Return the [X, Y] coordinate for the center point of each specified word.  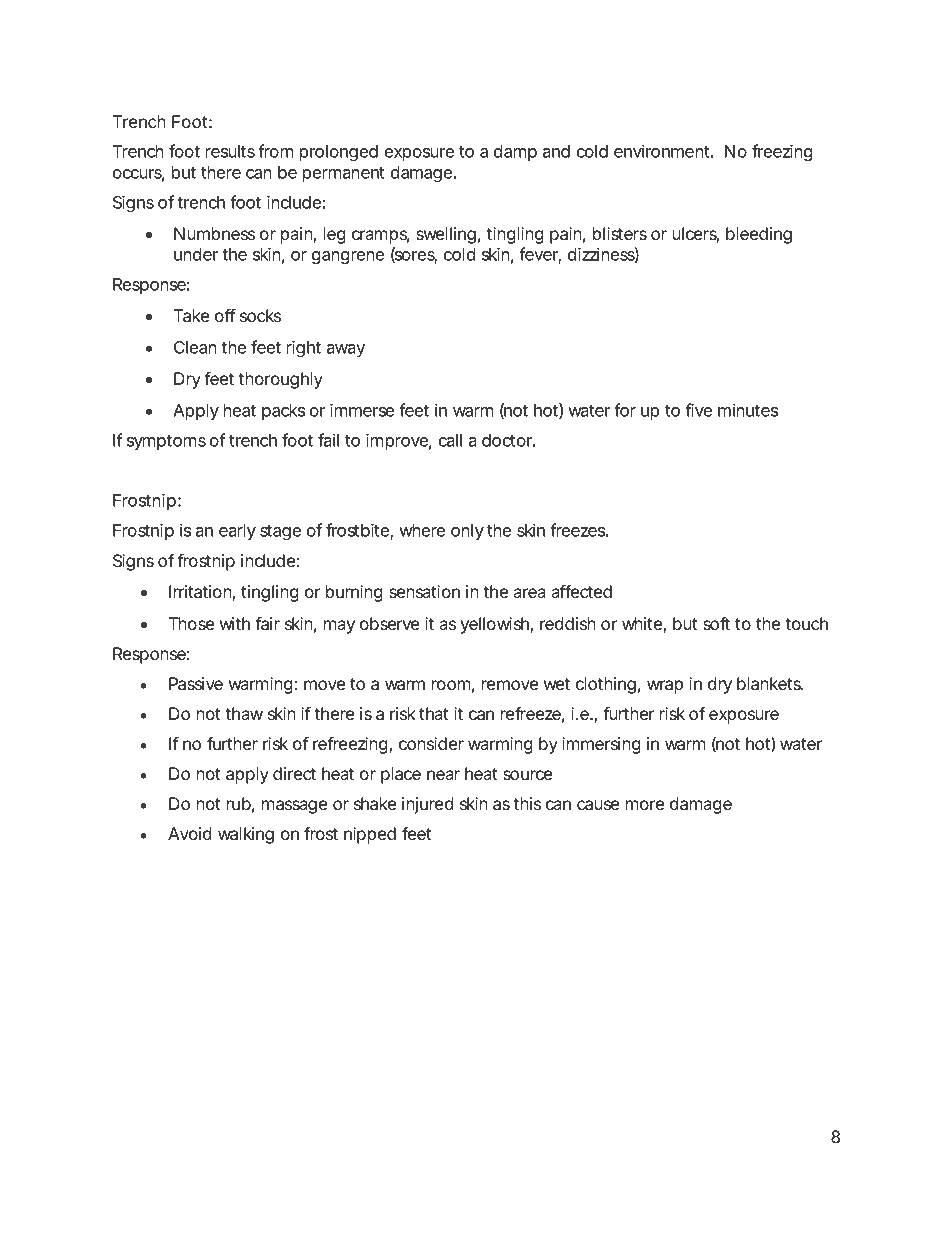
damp [515, 153]
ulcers [696, 235]
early [237, 532]
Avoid [190, 833]
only [467, 532]
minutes [748, 410]
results [230, 151]
